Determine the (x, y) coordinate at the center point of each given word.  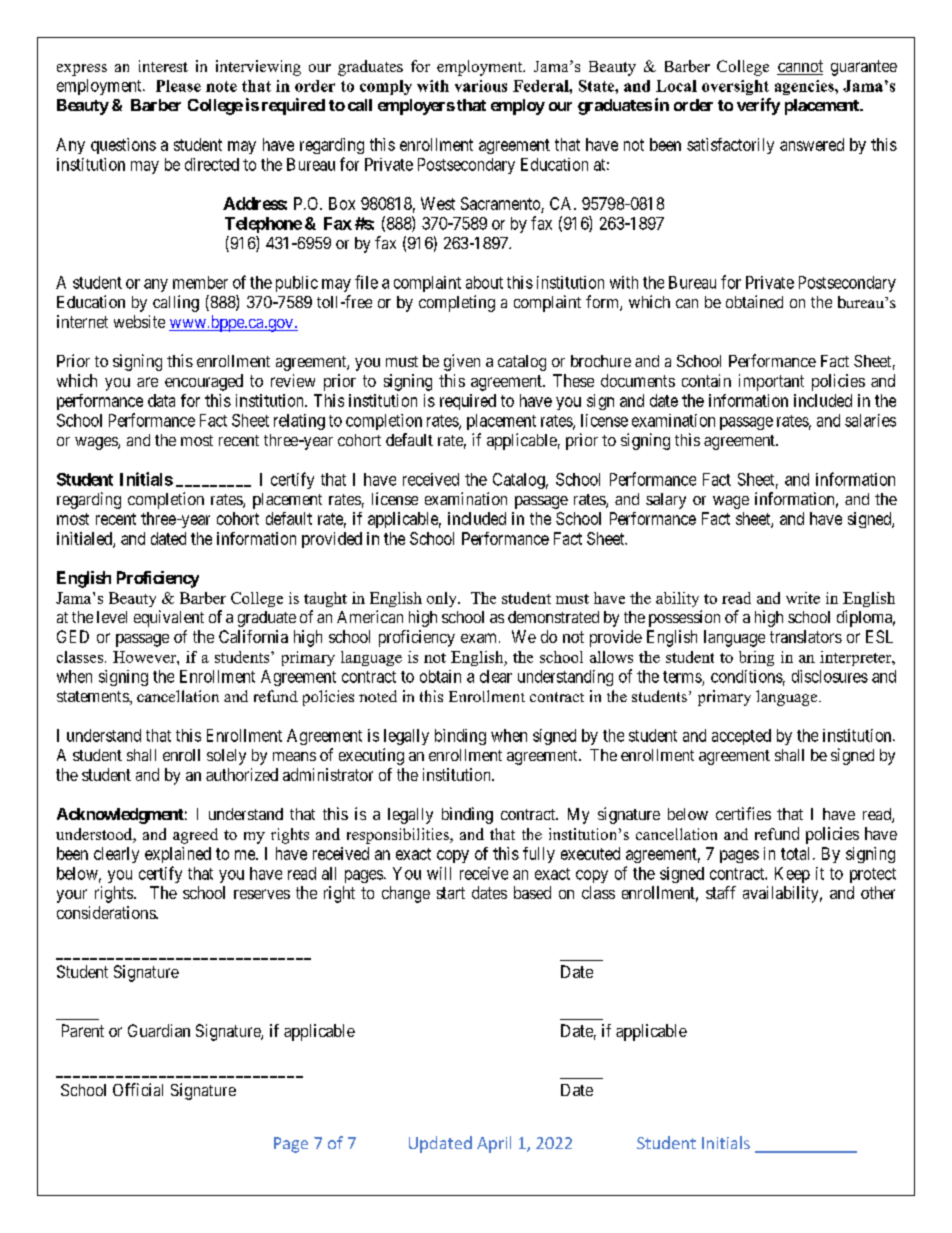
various (481, 86)
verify (758, 106)
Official (138, 1089)
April (494, 1144)
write (803, 598)
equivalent (169, 618)
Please (178, 86)
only (443, 599)
